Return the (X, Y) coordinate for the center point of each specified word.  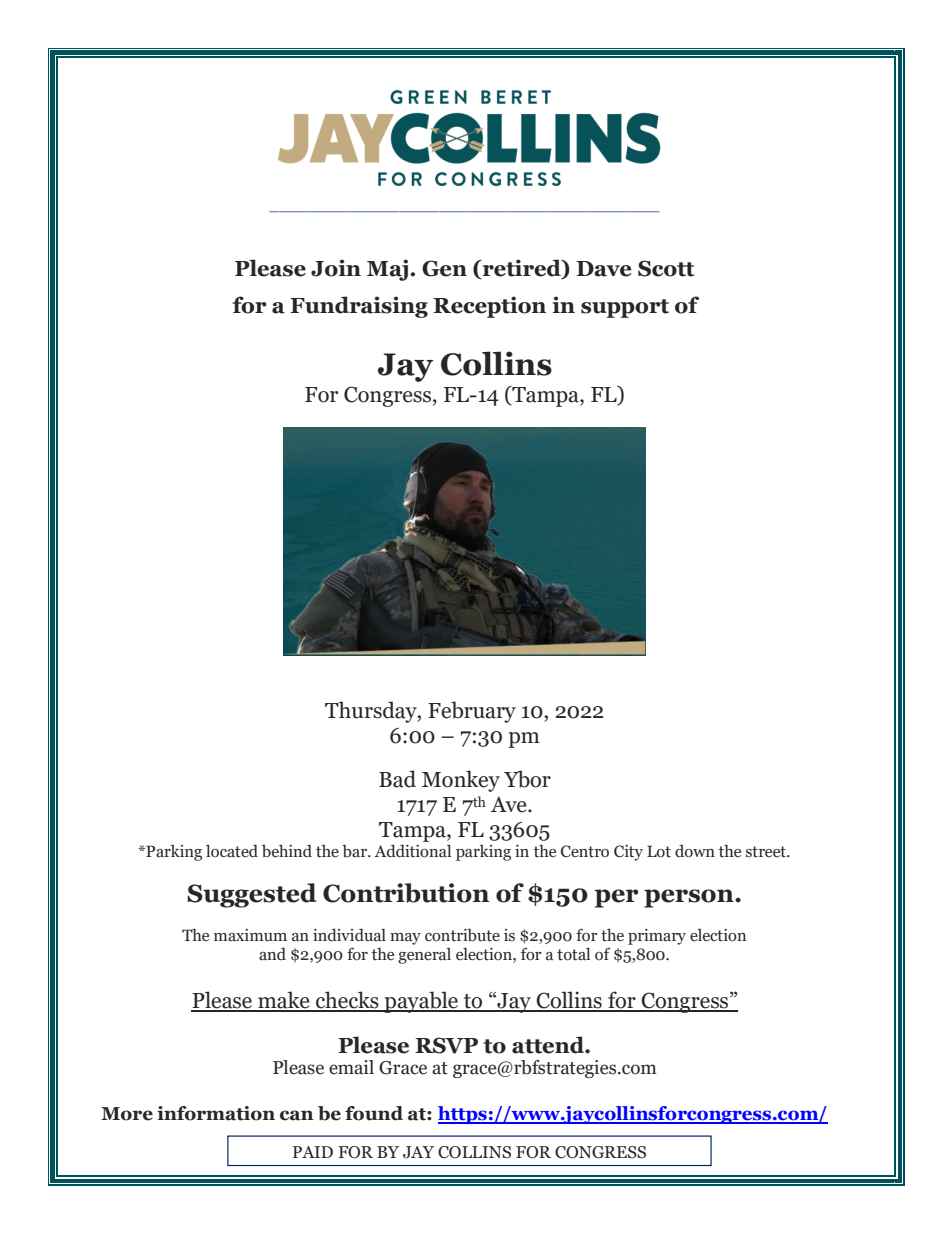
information (216, 1113)
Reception (489, 307)
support (625, 308)
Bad (397, 779)
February (472, 712)
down (695, 851)
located (232, 851)
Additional (412, 851)
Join (336, 268)
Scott (666, 268)
